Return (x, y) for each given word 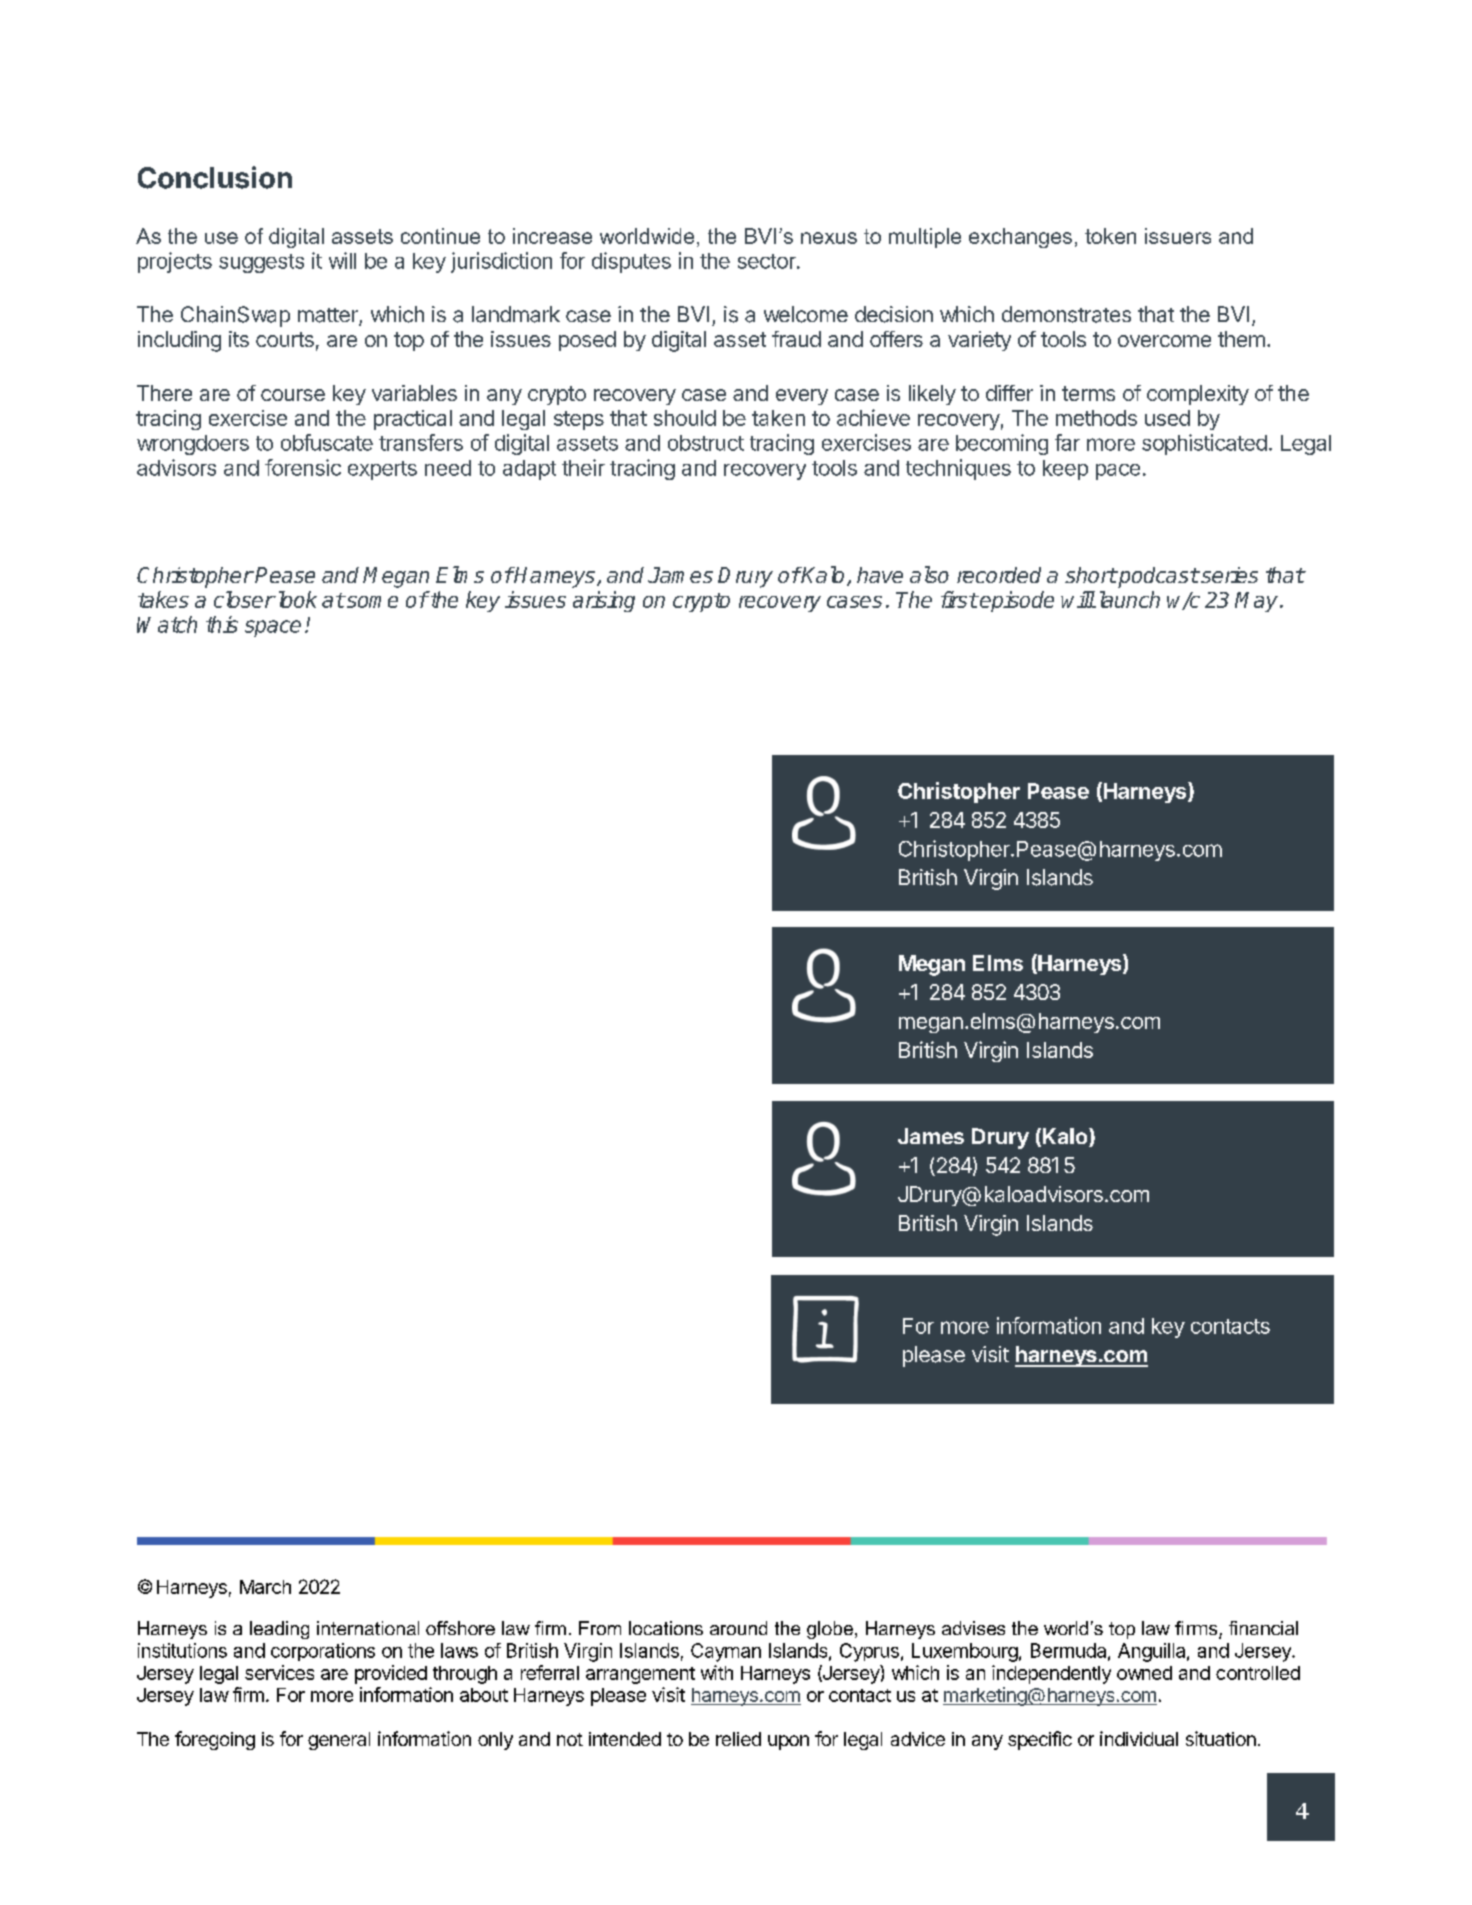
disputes (631, 262)
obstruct (706, 443)
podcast (1157, 577)
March (265, 1587)
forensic (303, 467)
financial (1263, 1628)
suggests (261, 263)
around (738, 1628)
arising (604, 601)
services (279, 1672)
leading (279, 1630)
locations (666, 1628)
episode (1016, 601)
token (1110, 236)
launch (1127, 599)
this (222, 624)
